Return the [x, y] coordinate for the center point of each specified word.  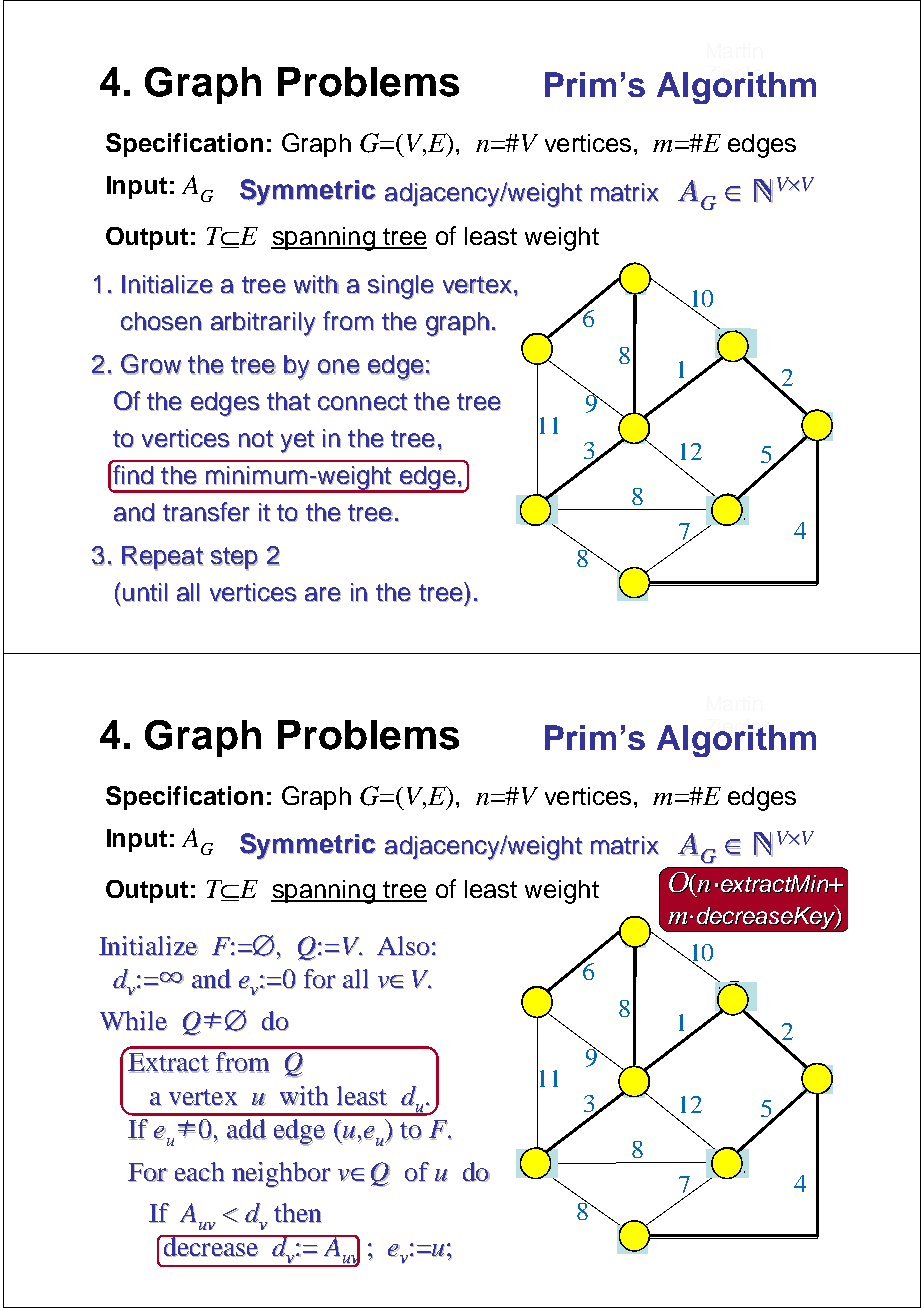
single [401, 287]
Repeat [163, 558]
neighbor [281, 1175]
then [298, 1213]
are [323, 594]
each [200, 1172]
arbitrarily [263, 324]
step [234, 559]
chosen [161, 321]
